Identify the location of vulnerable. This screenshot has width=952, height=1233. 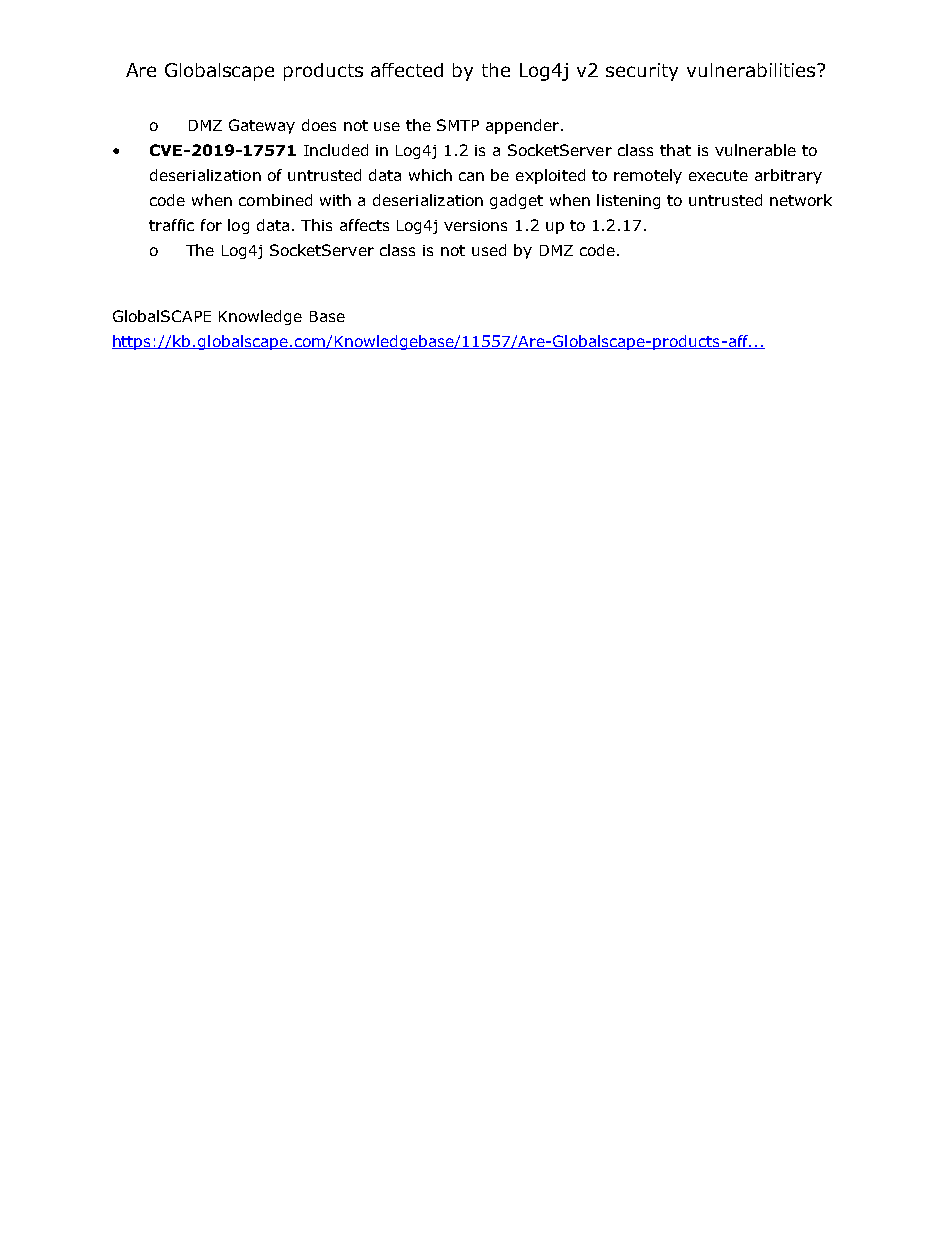
(755, 150).
